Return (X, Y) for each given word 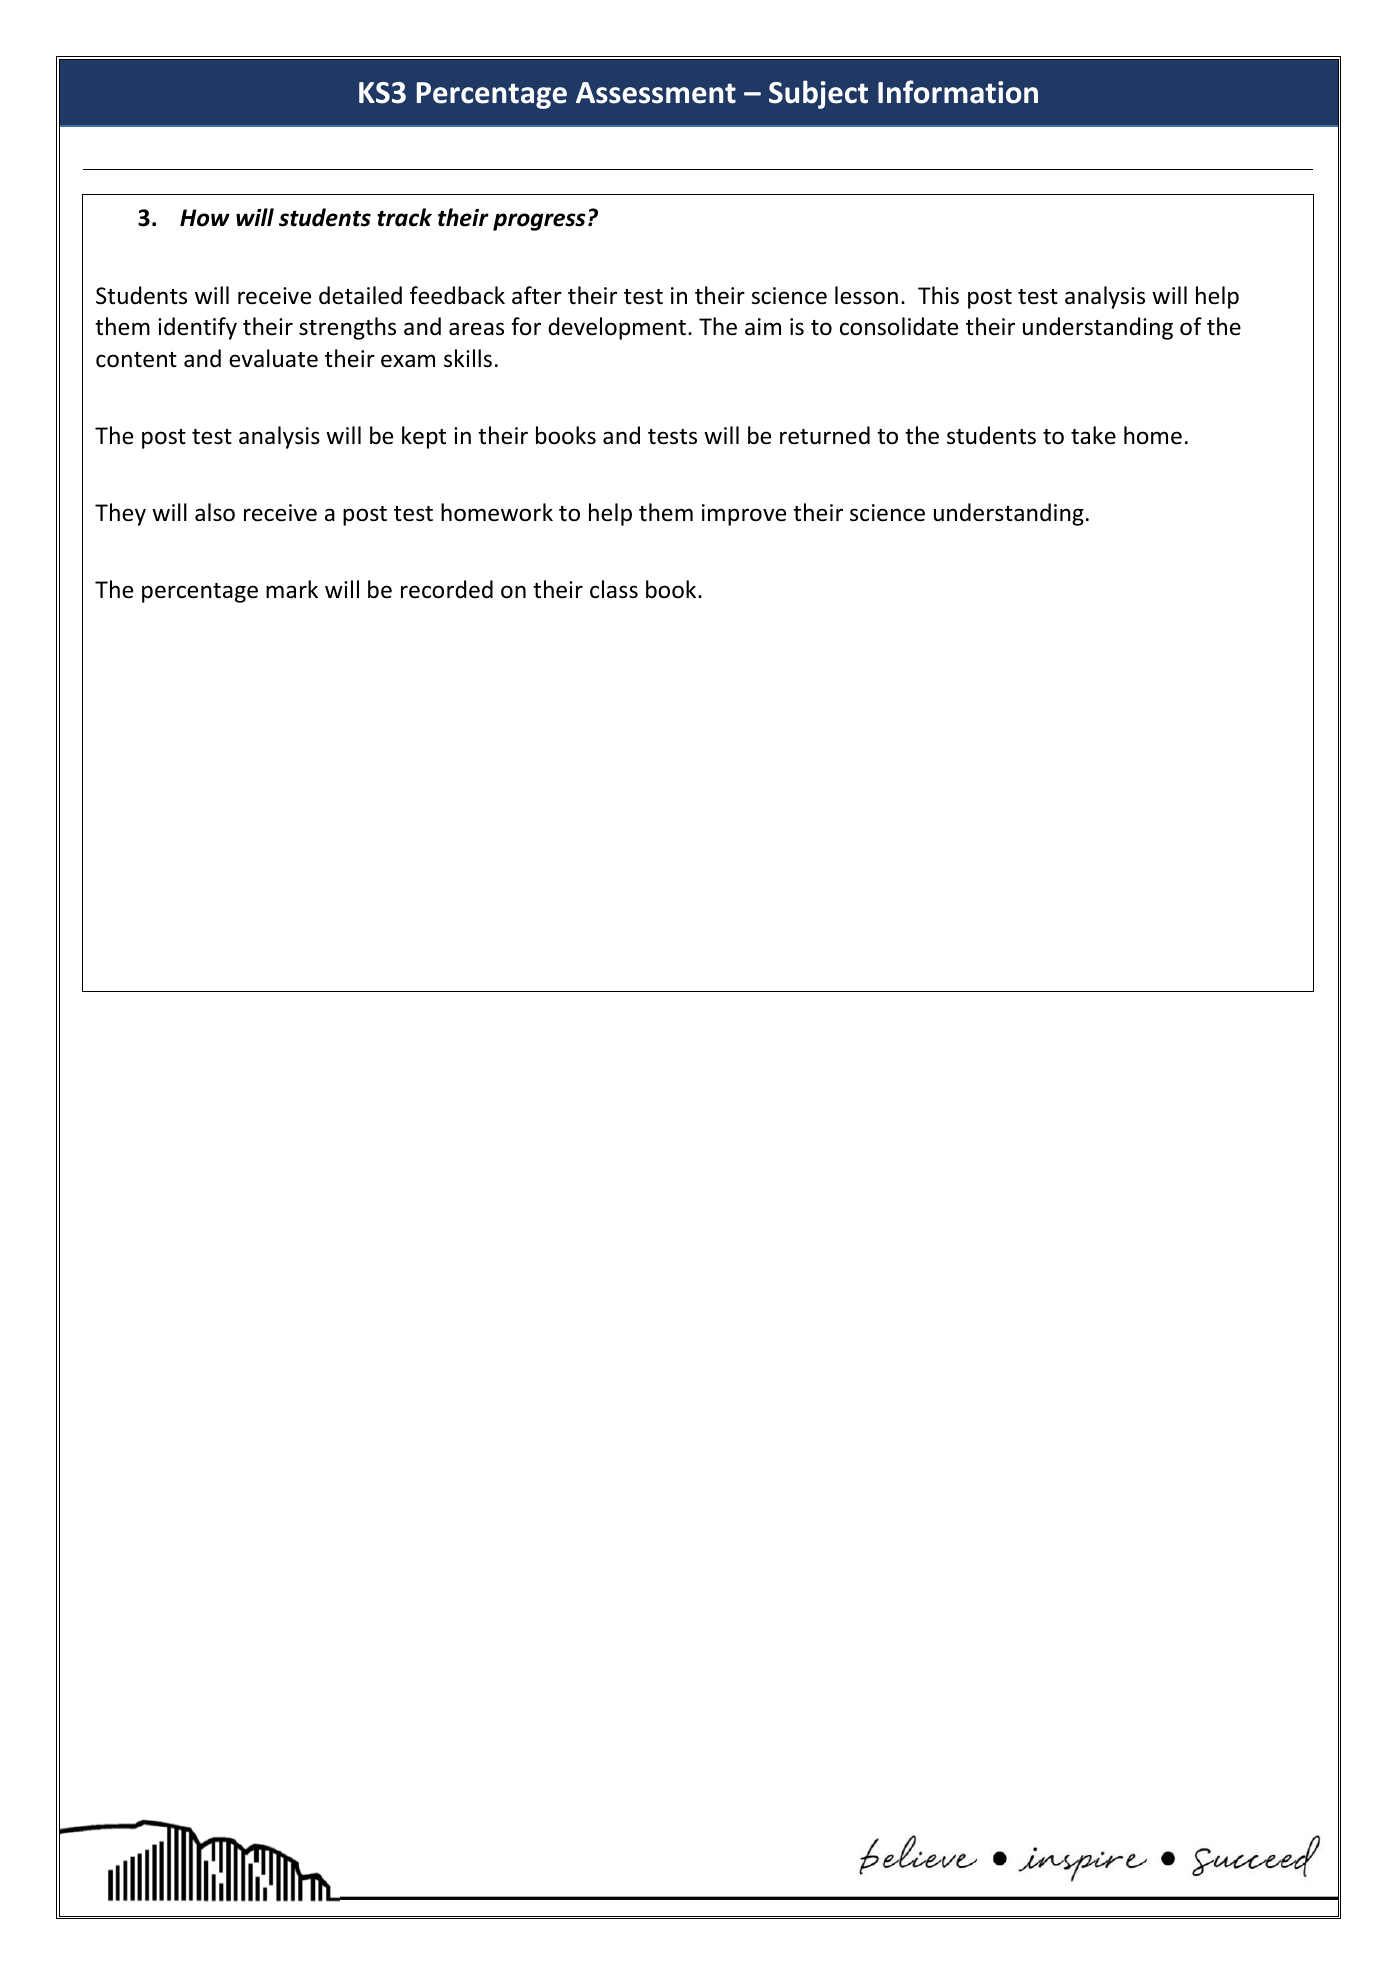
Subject (818, 94)
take (1093, 435)
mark (292, 589)
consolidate (899, 326)
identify (197, 328)
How (205, 218)
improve (744, 515)
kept (424, 437)
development (618, 328)
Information (958, 92)
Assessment (656, 93)
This (938, 295)
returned (825, 435)
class (614, 589)
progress (539, 222)
